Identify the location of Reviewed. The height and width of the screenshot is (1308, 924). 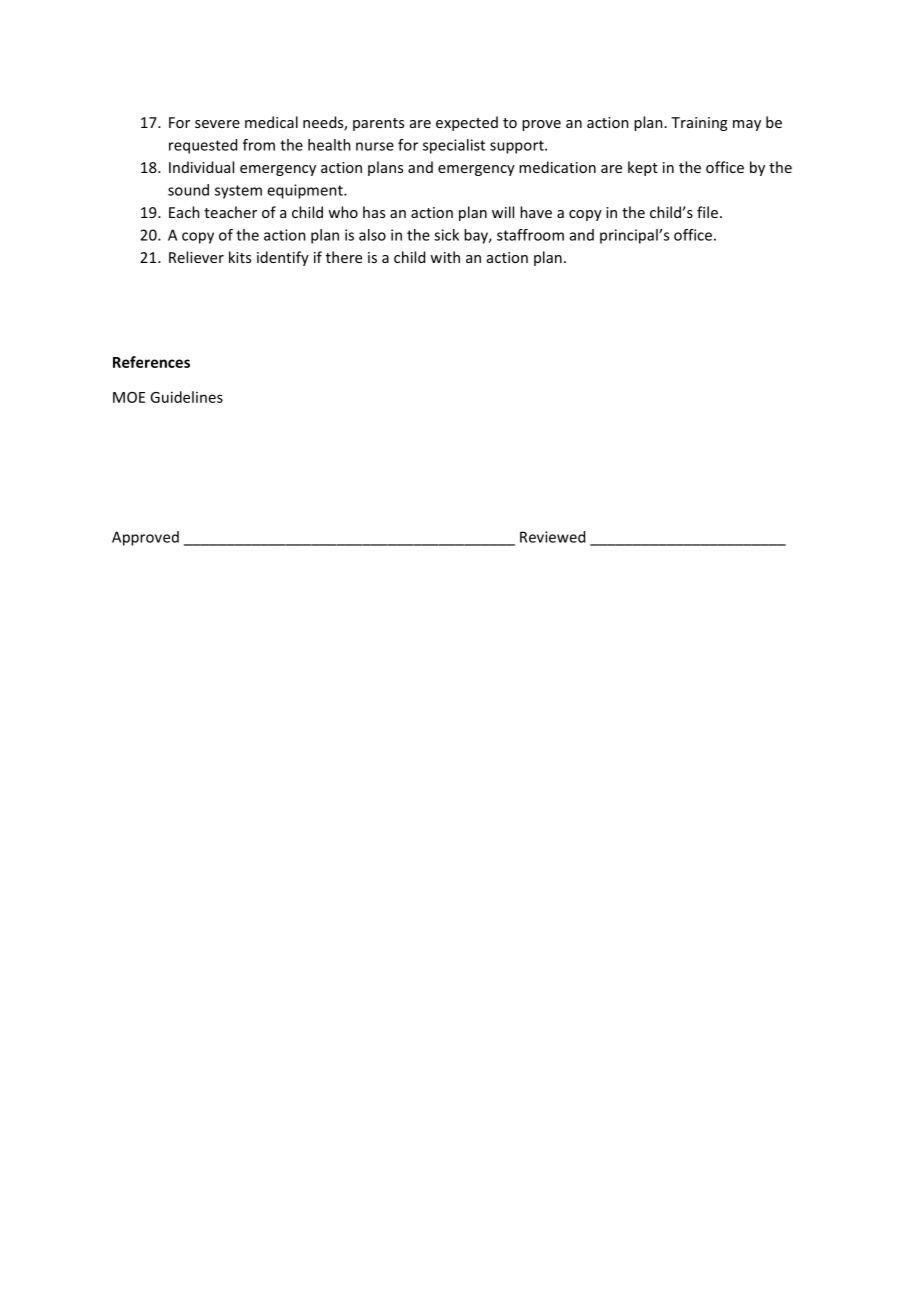
(552, 537).
